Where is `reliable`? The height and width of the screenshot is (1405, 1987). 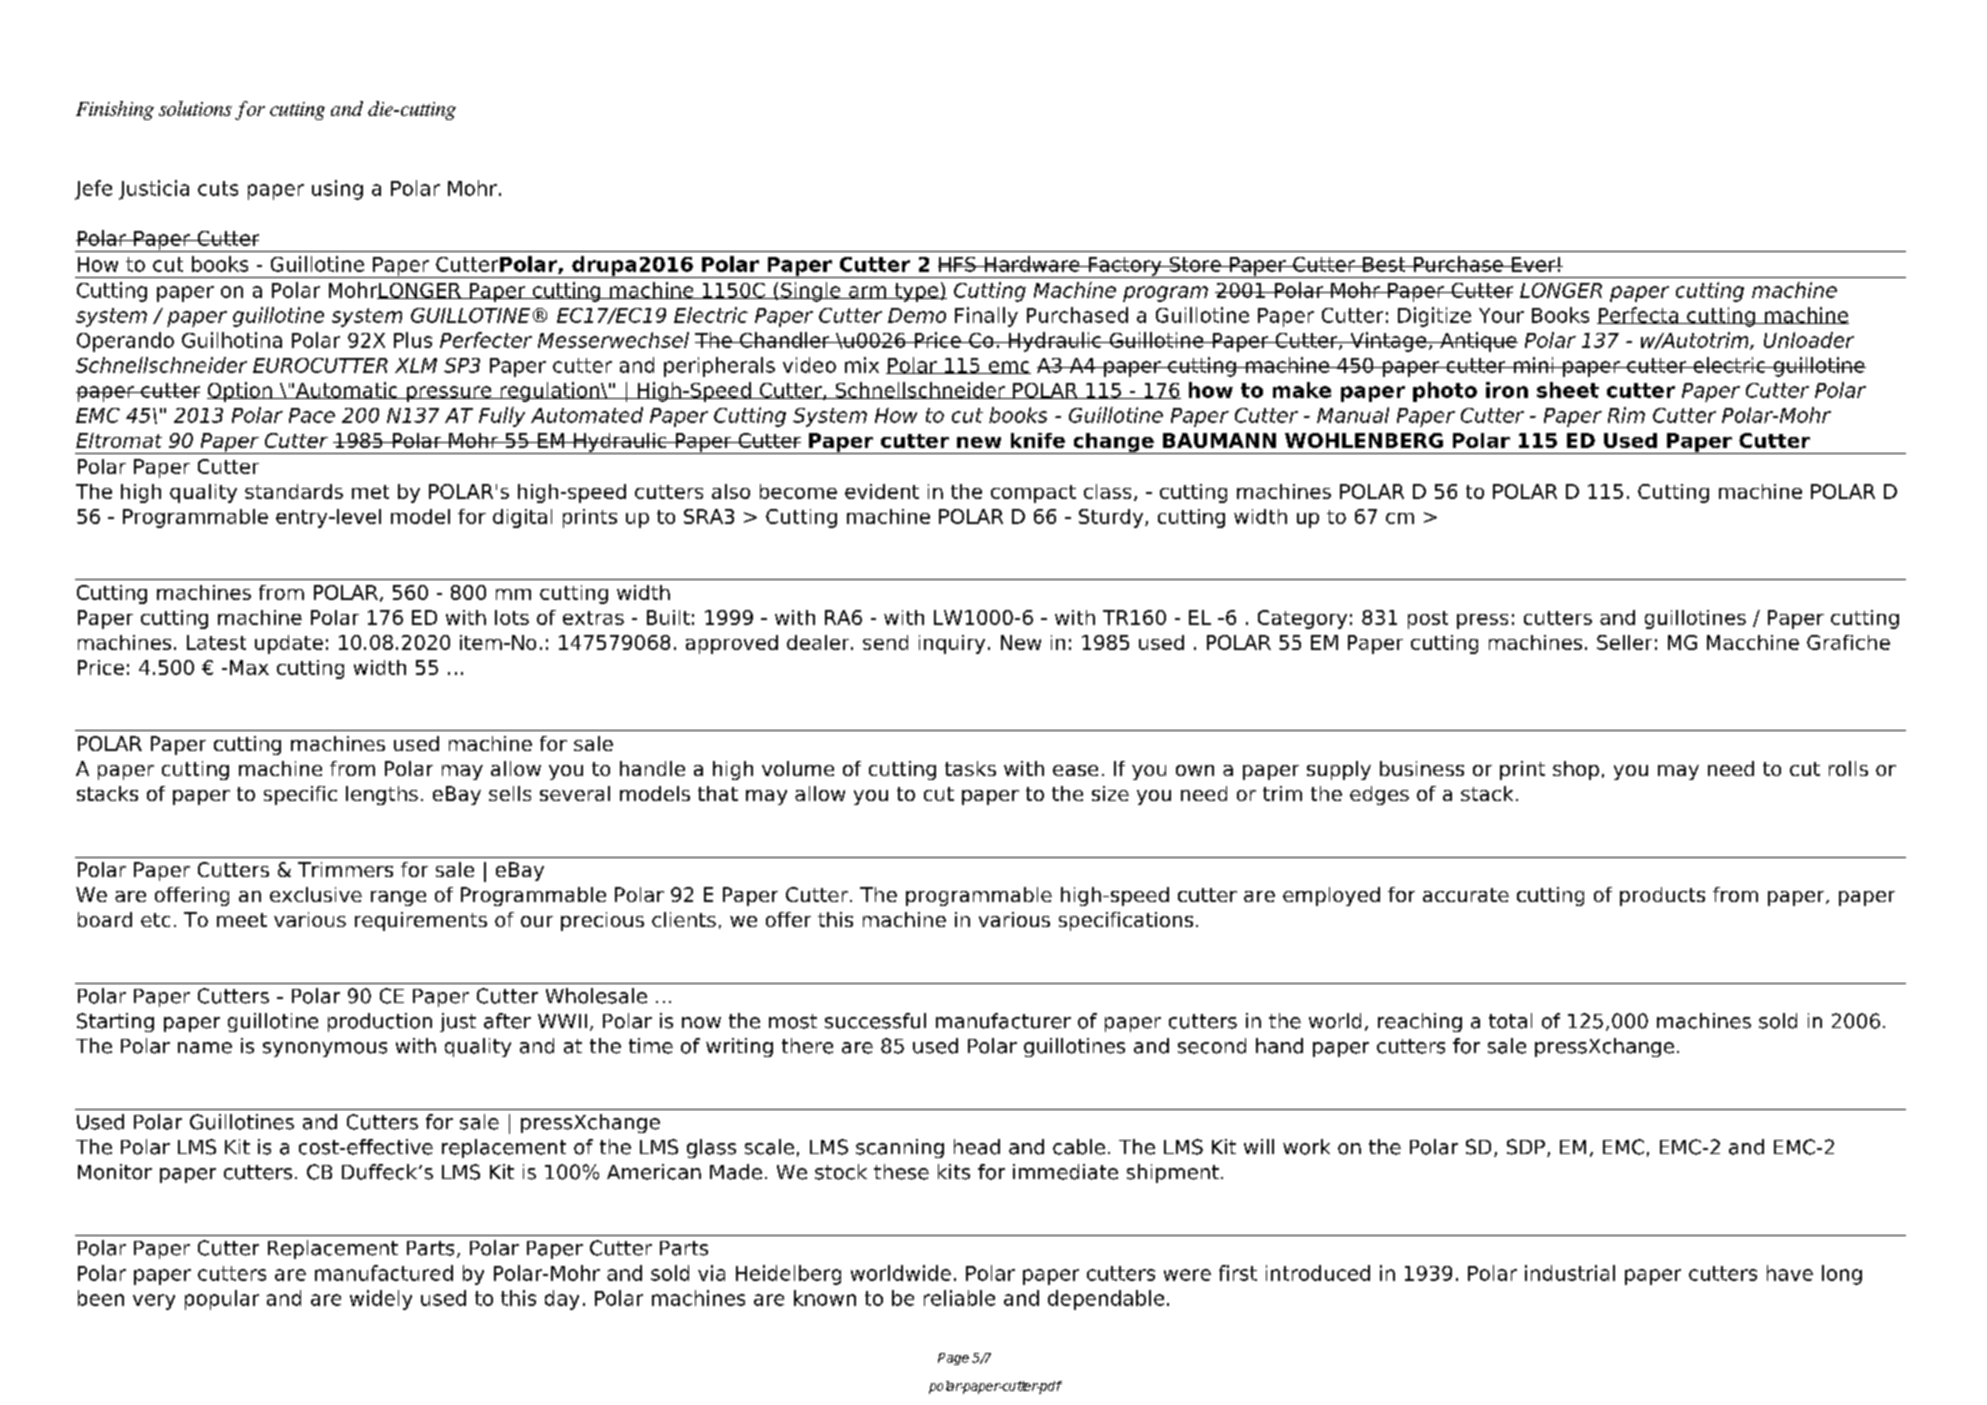 reliable is located at coordinates (959, 1298).
